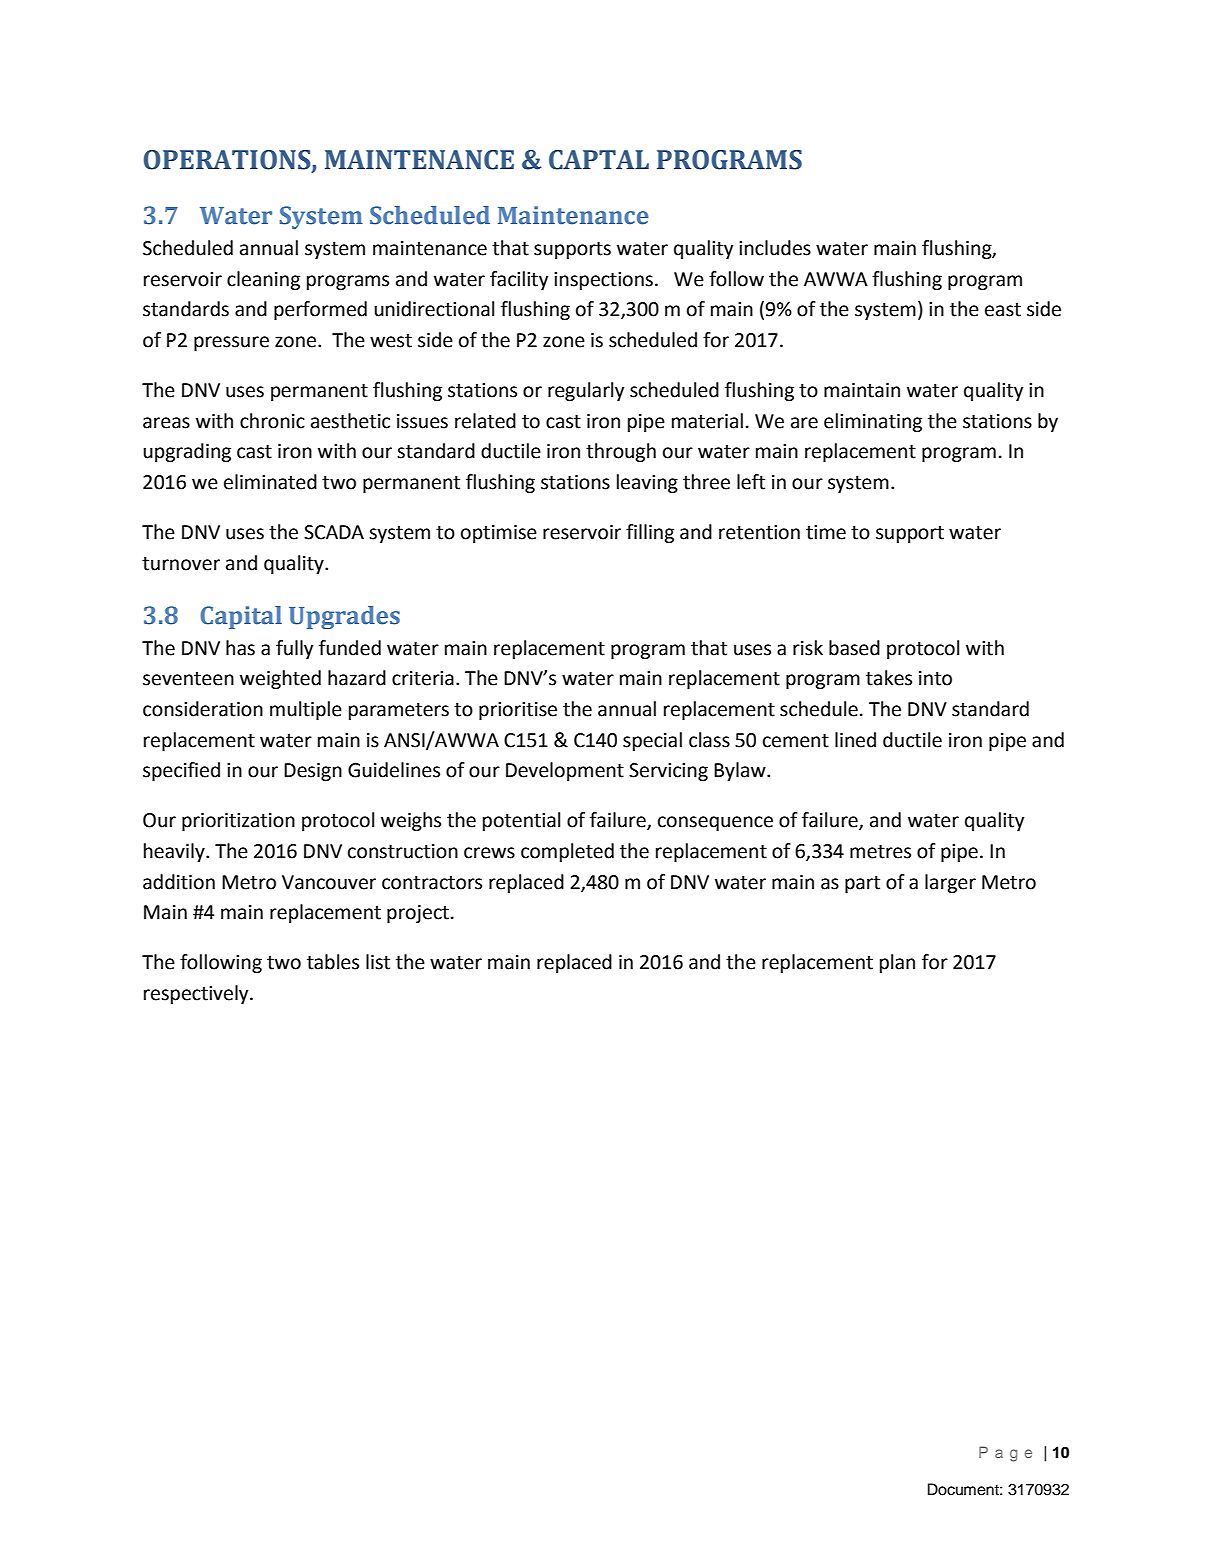  What do you see at coordinates (333, 962) in the screenshot?
I see `tables` at bounding box center [333, 962].
